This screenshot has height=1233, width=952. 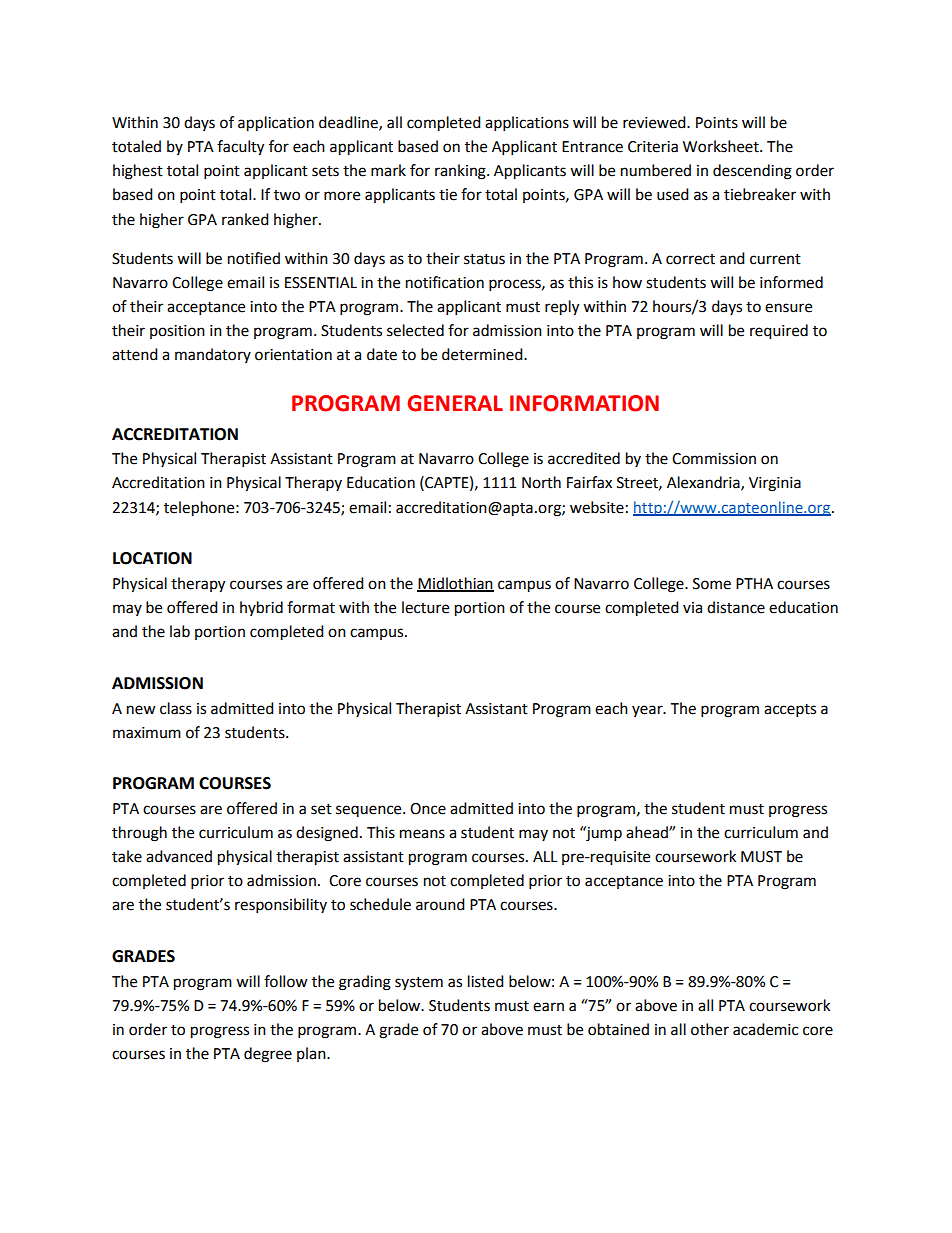 What do you see at coordinates (261, 608) in the screenshot?
I see `hybrid` at bounding box center [261, 608].
